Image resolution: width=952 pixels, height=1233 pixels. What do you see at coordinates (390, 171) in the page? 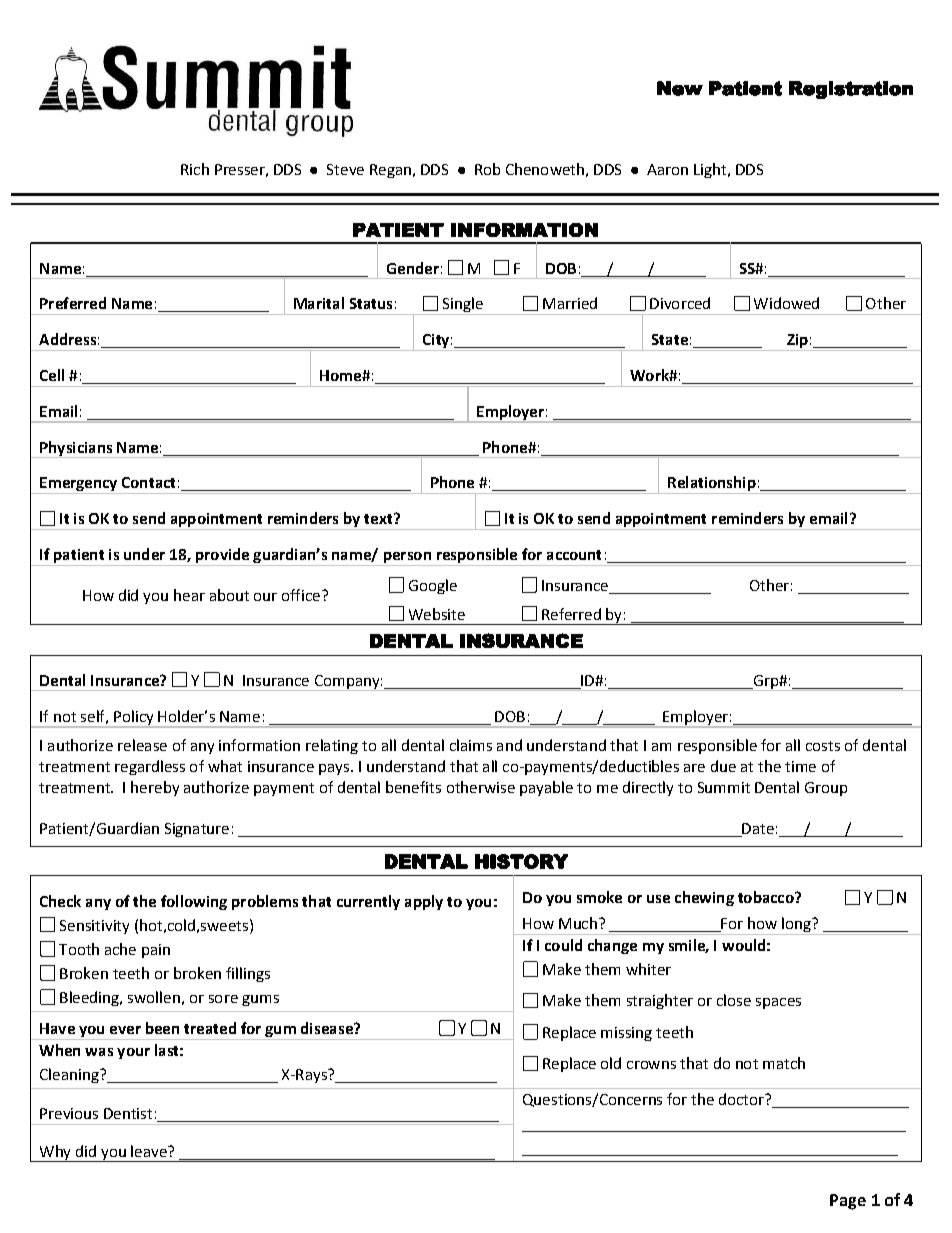
I see `Regan` at bounding box center [390, 171].
